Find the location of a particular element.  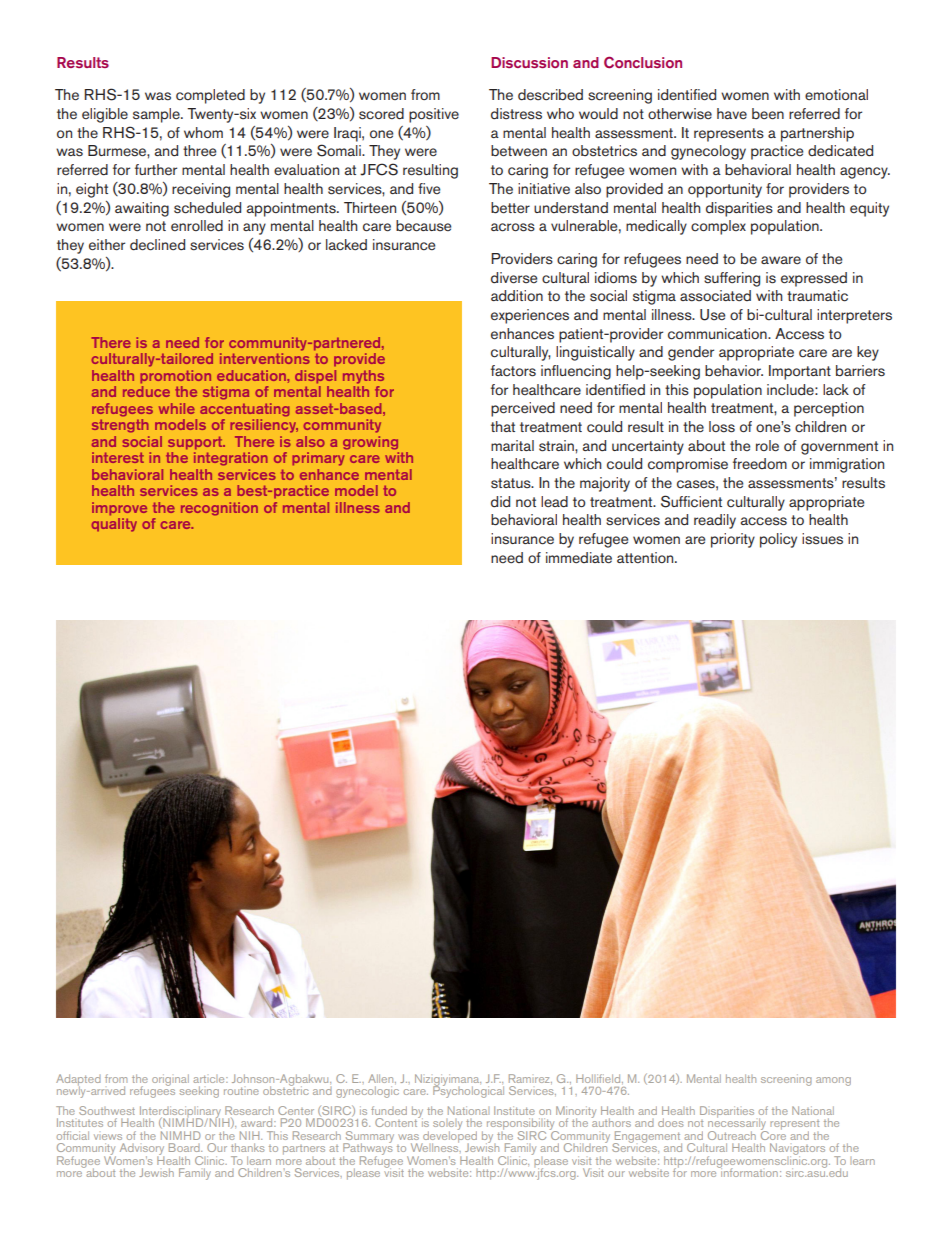

developed is located at coordinates (449, 1136).
